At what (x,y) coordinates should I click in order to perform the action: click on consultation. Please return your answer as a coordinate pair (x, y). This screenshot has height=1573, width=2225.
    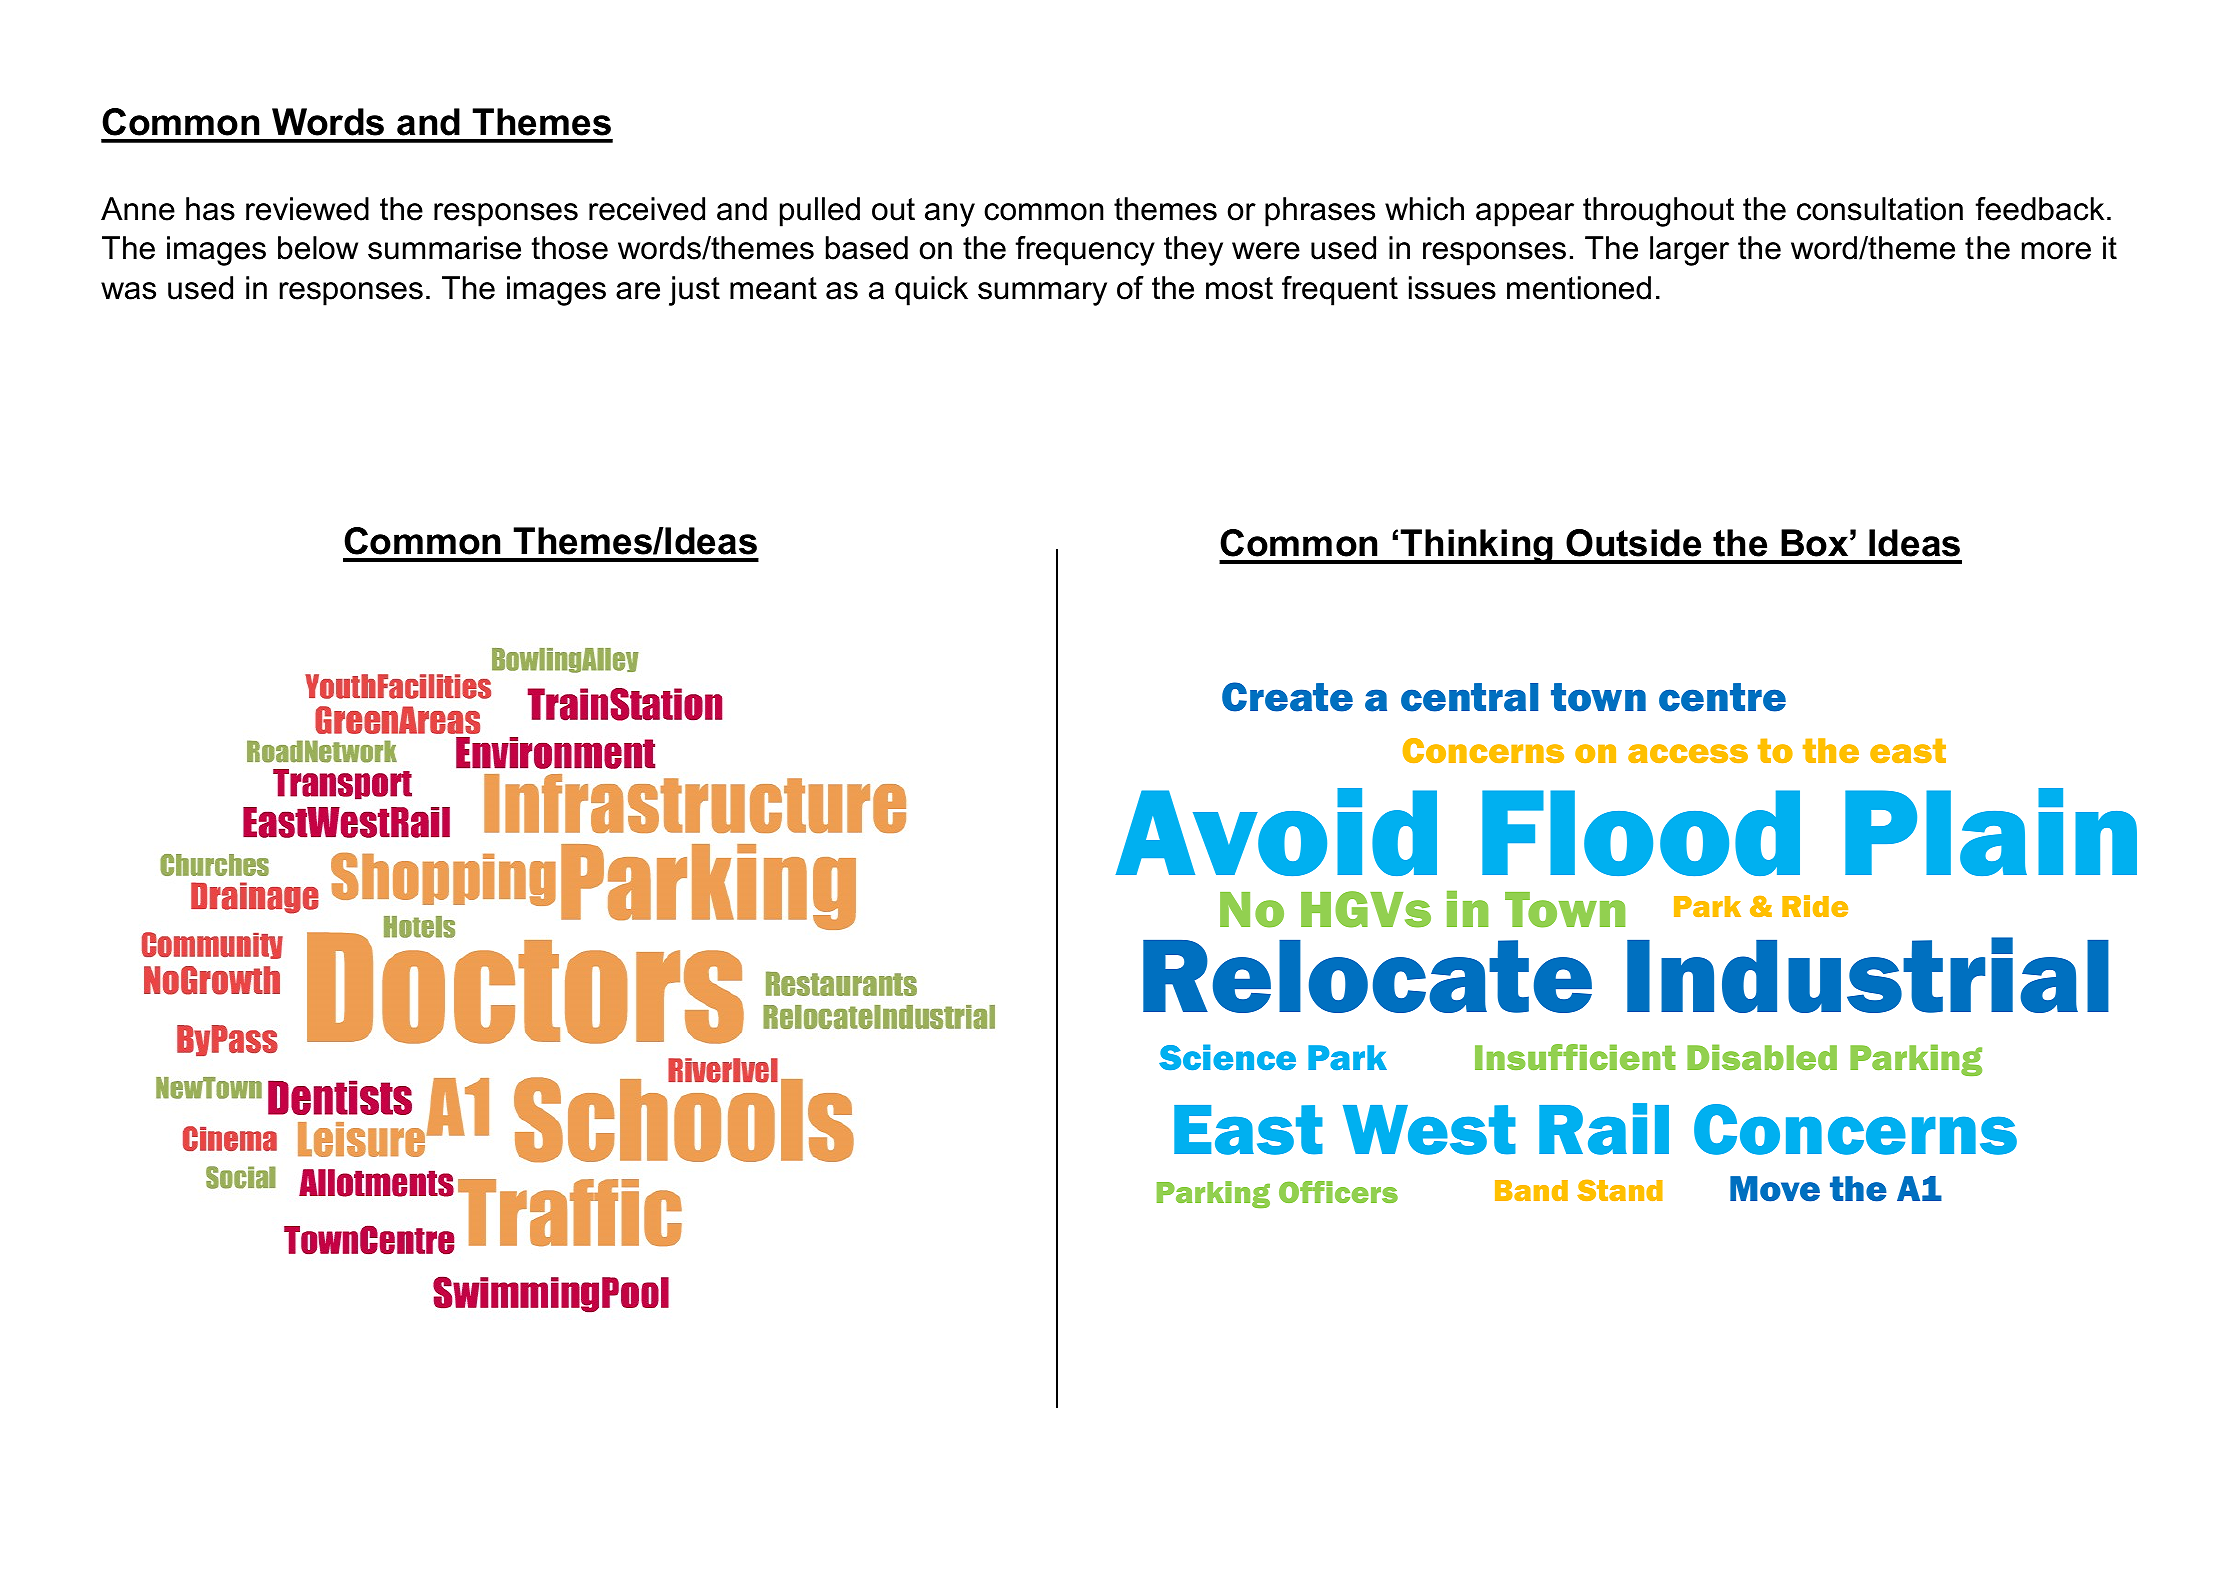
    Looking at the image, I should click on (1880, 209).
